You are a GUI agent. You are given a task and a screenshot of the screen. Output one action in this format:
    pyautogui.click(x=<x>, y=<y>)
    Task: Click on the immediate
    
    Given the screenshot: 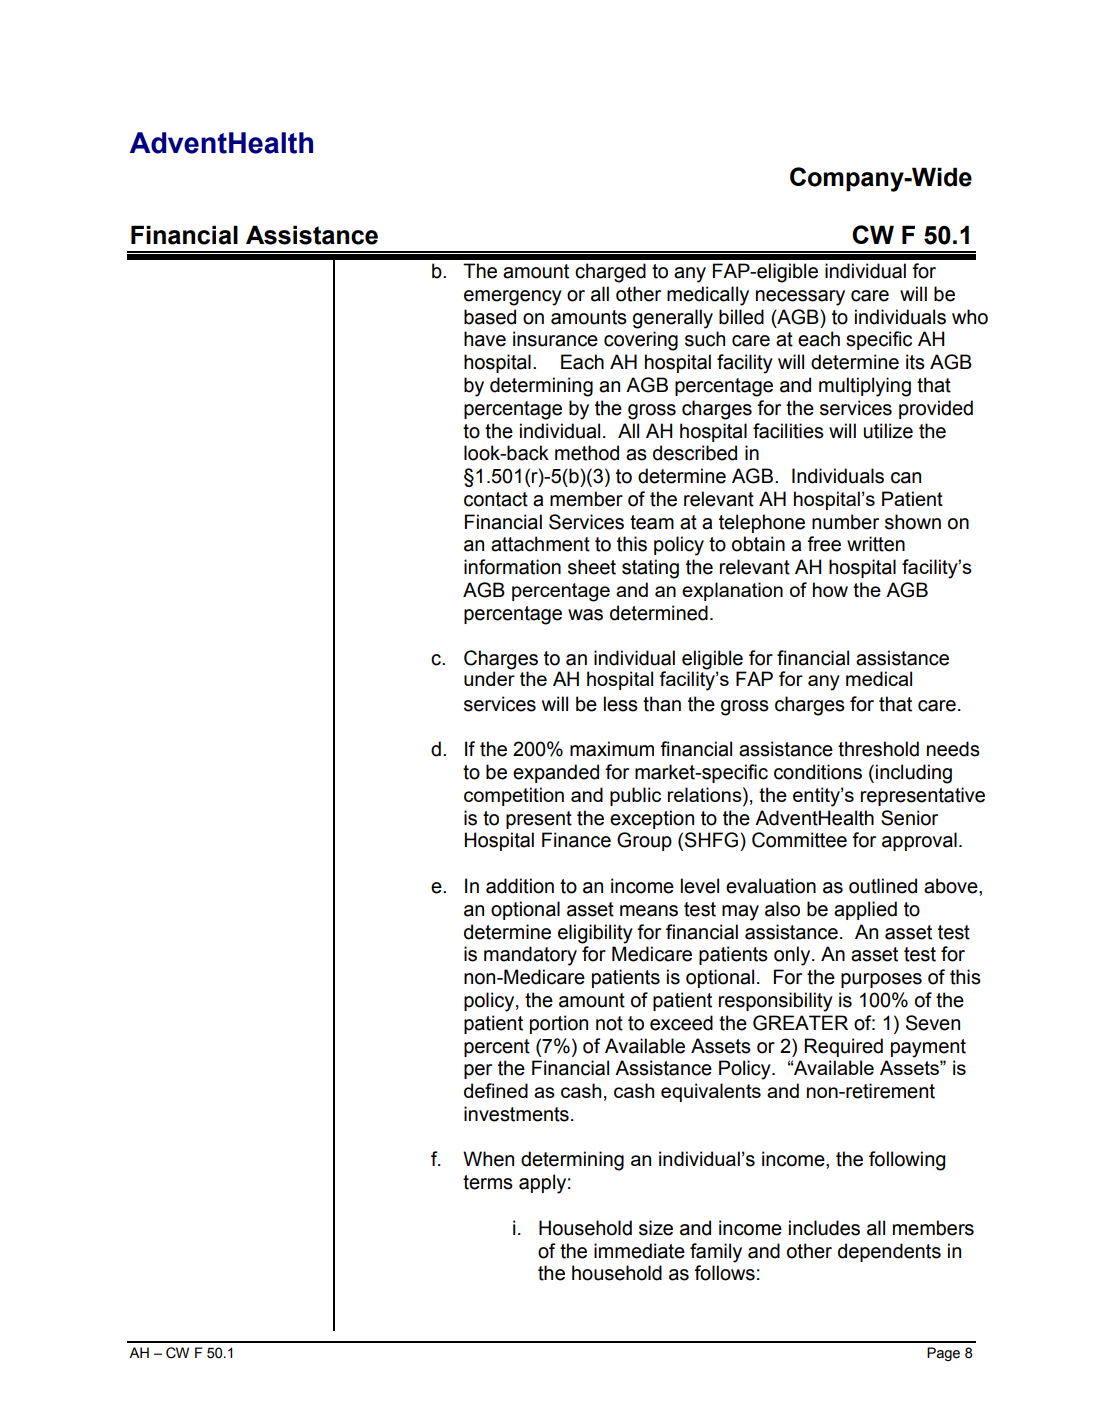 What is the action you would take?
    pyautogui.click(x=639, y=1251)
